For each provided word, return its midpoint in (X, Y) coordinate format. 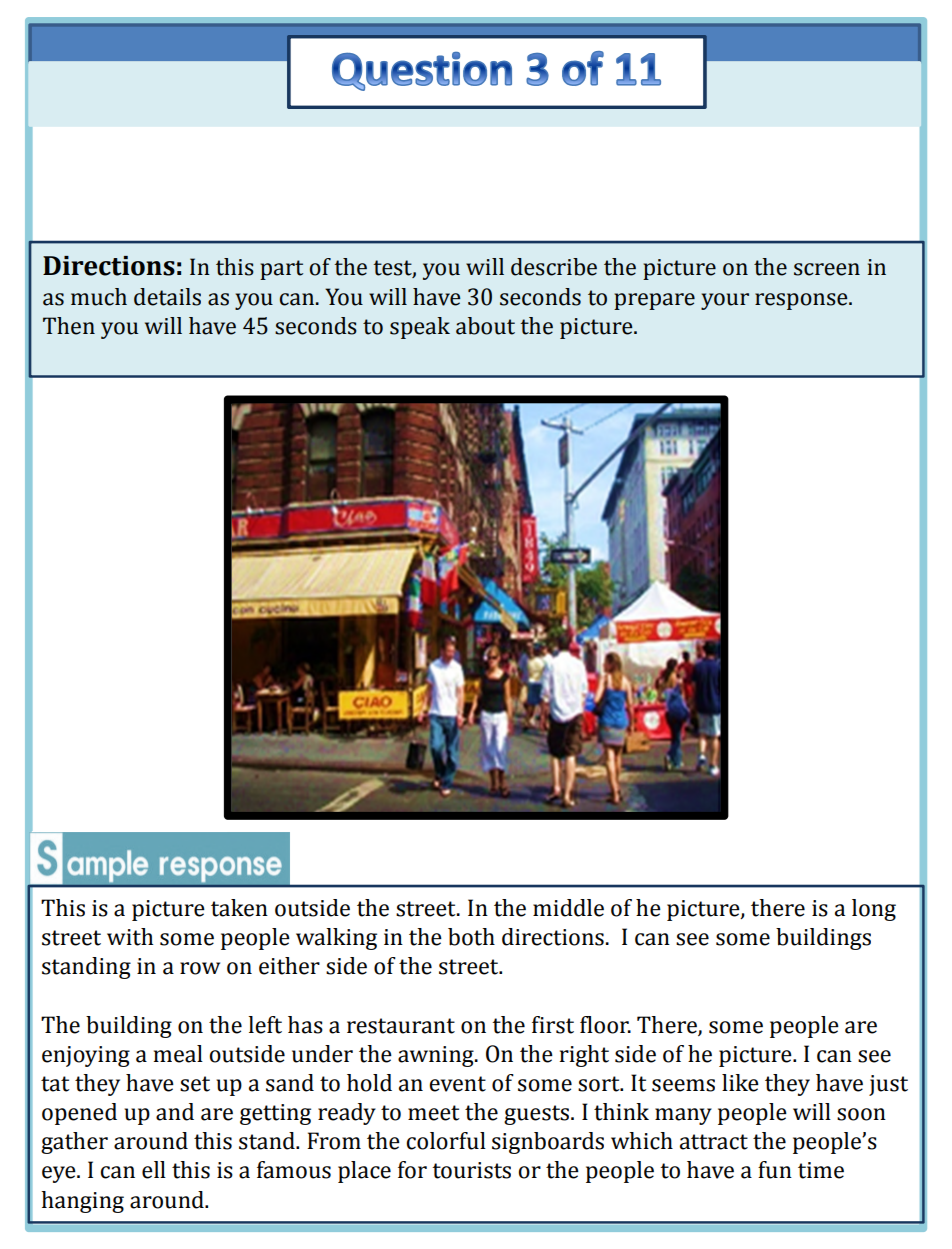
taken (239, 908)
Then (69, 326)
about (485, 326)
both (471, 937)
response (802, 301)
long (874, 910)
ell (154, 1170)
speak (420, 328)
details (167, 297)
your (725, 301)
